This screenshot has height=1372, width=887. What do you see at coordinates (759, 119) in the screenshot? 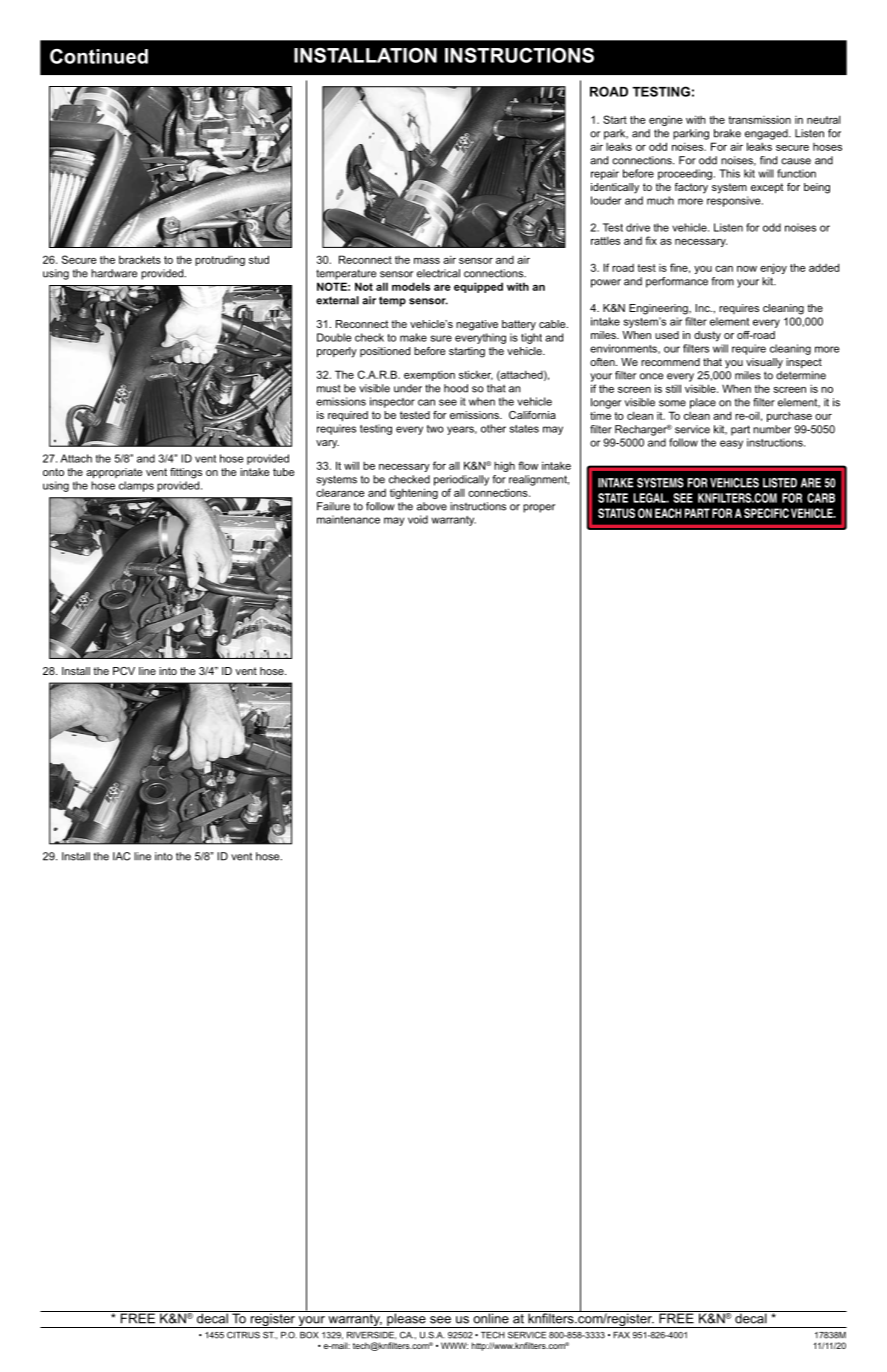
I see `transmission` at bounding box center [759, 119].
